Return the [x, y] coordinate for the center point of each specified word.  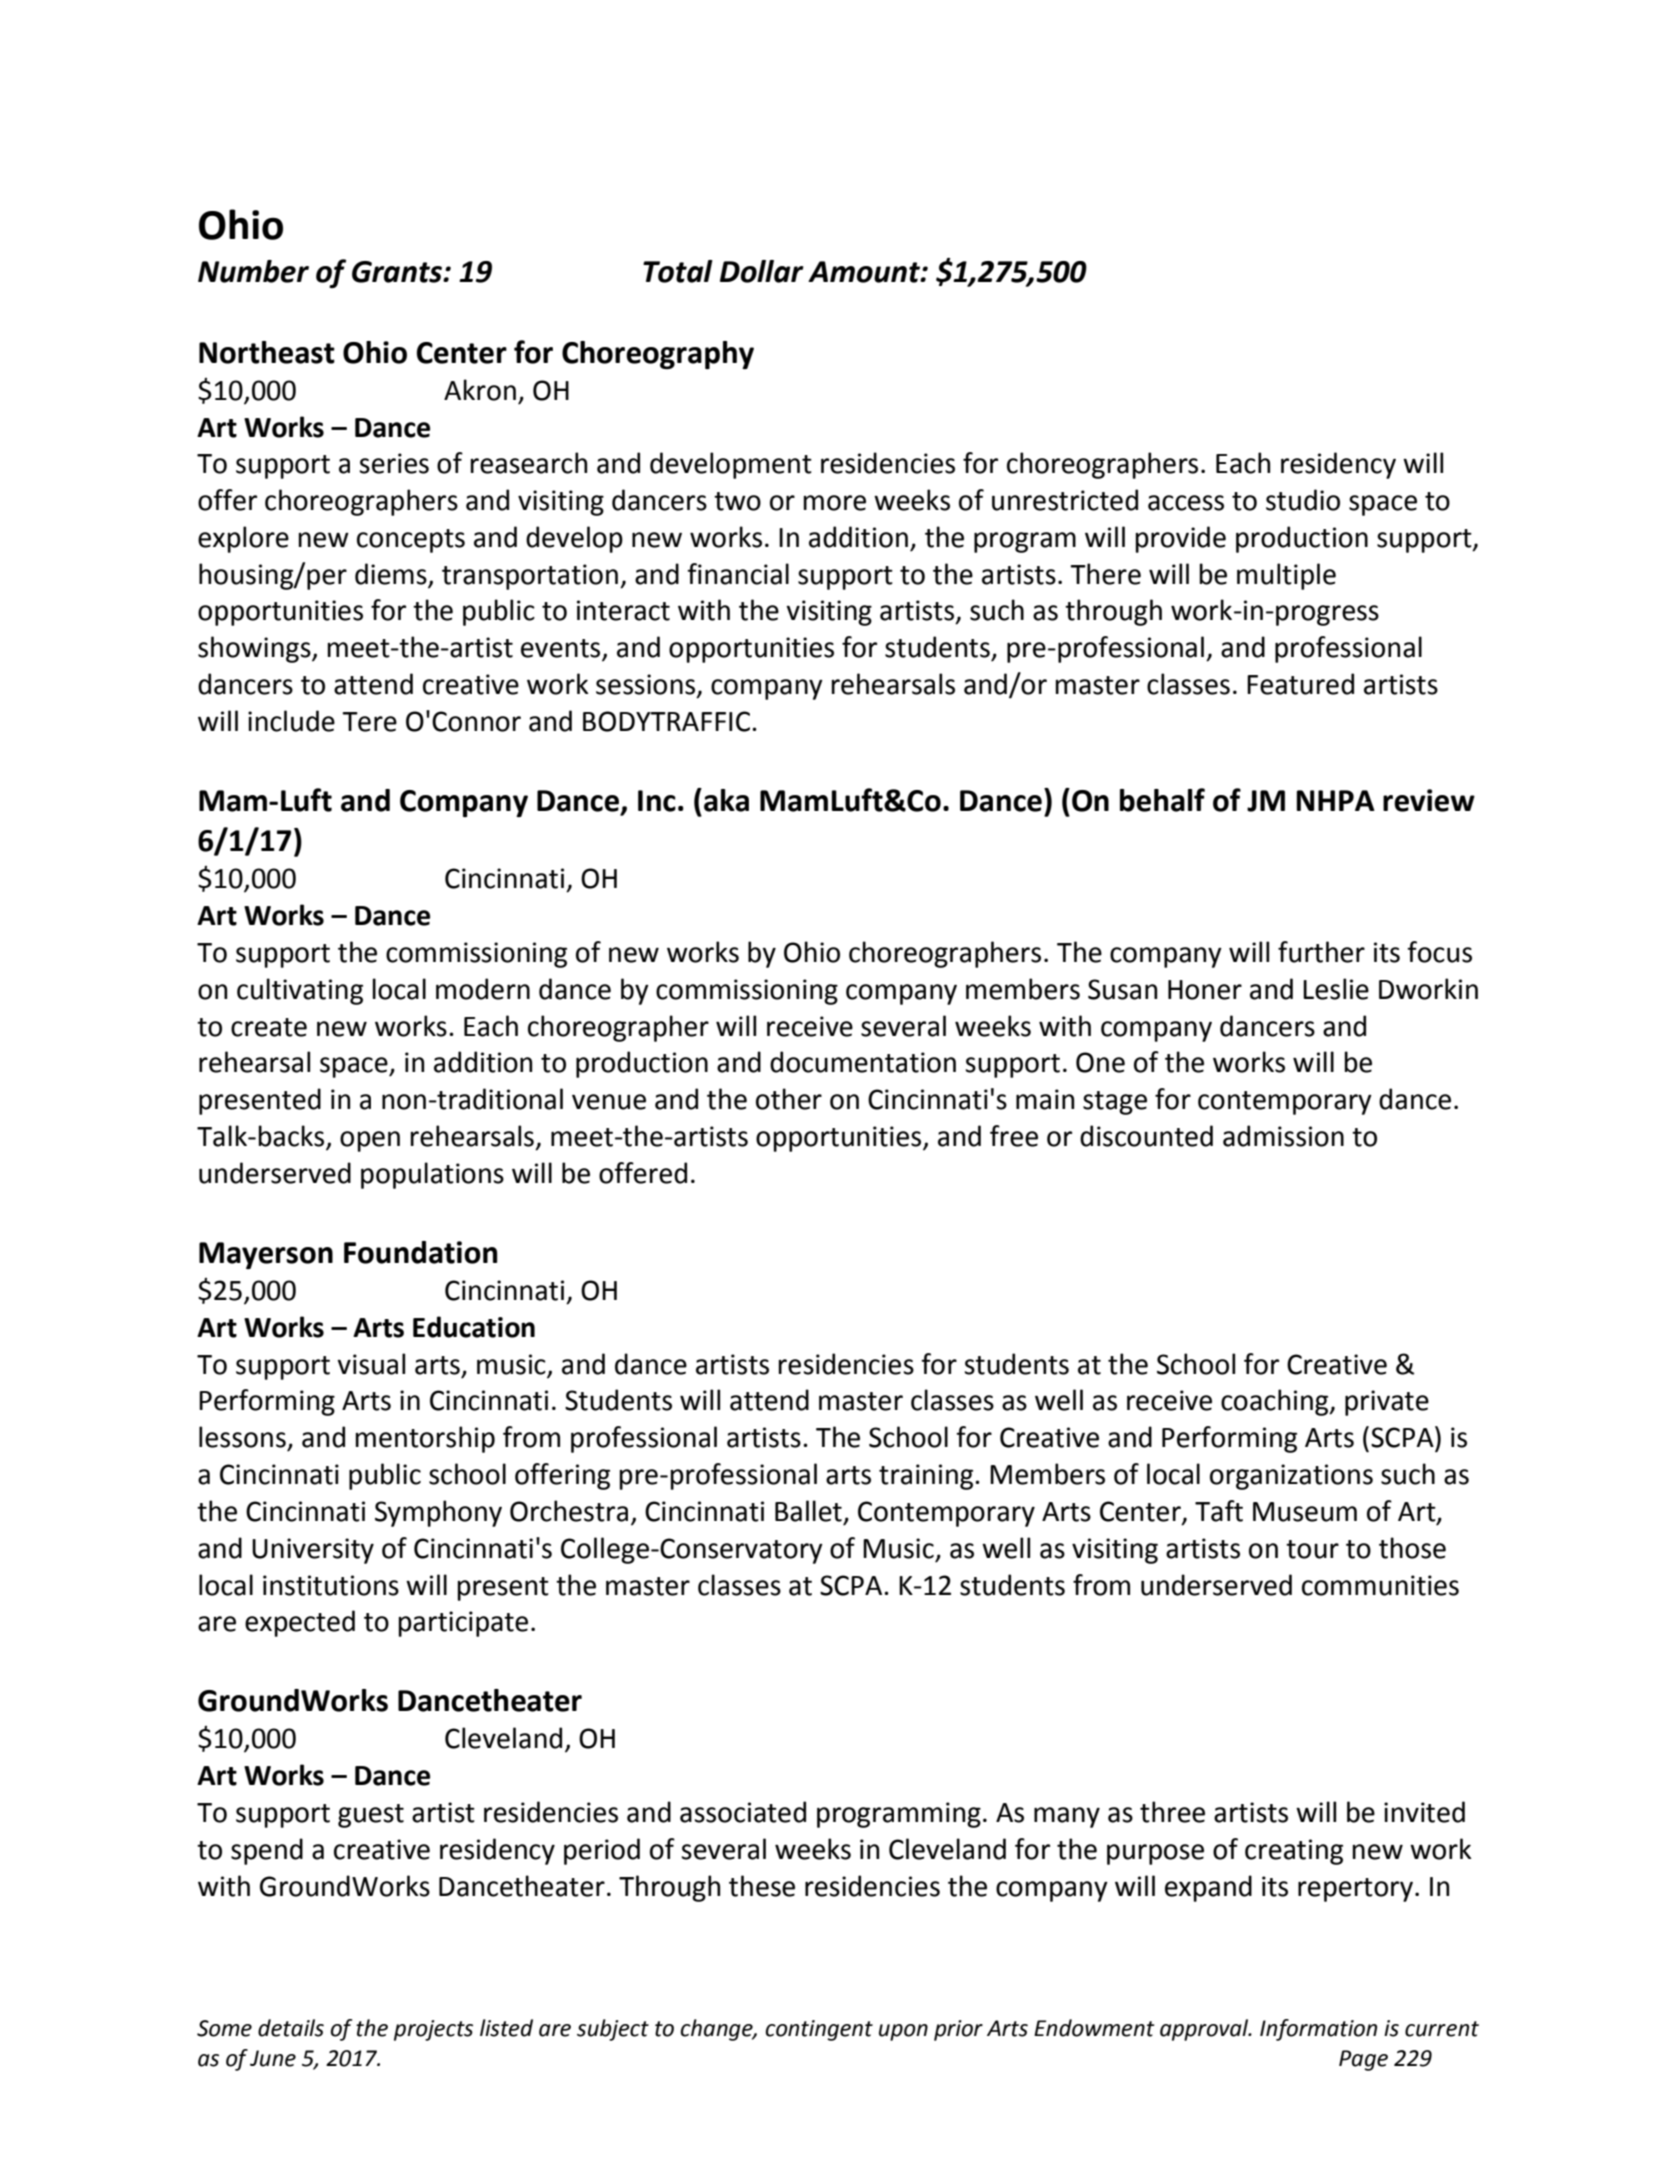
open [370, 1141]
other [789, 1099]
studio [1303, 500]
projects [433, 2030]
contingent [819, 2030]
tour [1312, 1549]
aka [726, 800]
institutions [331, 1585]
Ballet [808, 1511]
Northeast [267, 352]
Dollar [762, 271]
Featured [1300, 684]
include [291, 721]
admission [1283, 1136]
